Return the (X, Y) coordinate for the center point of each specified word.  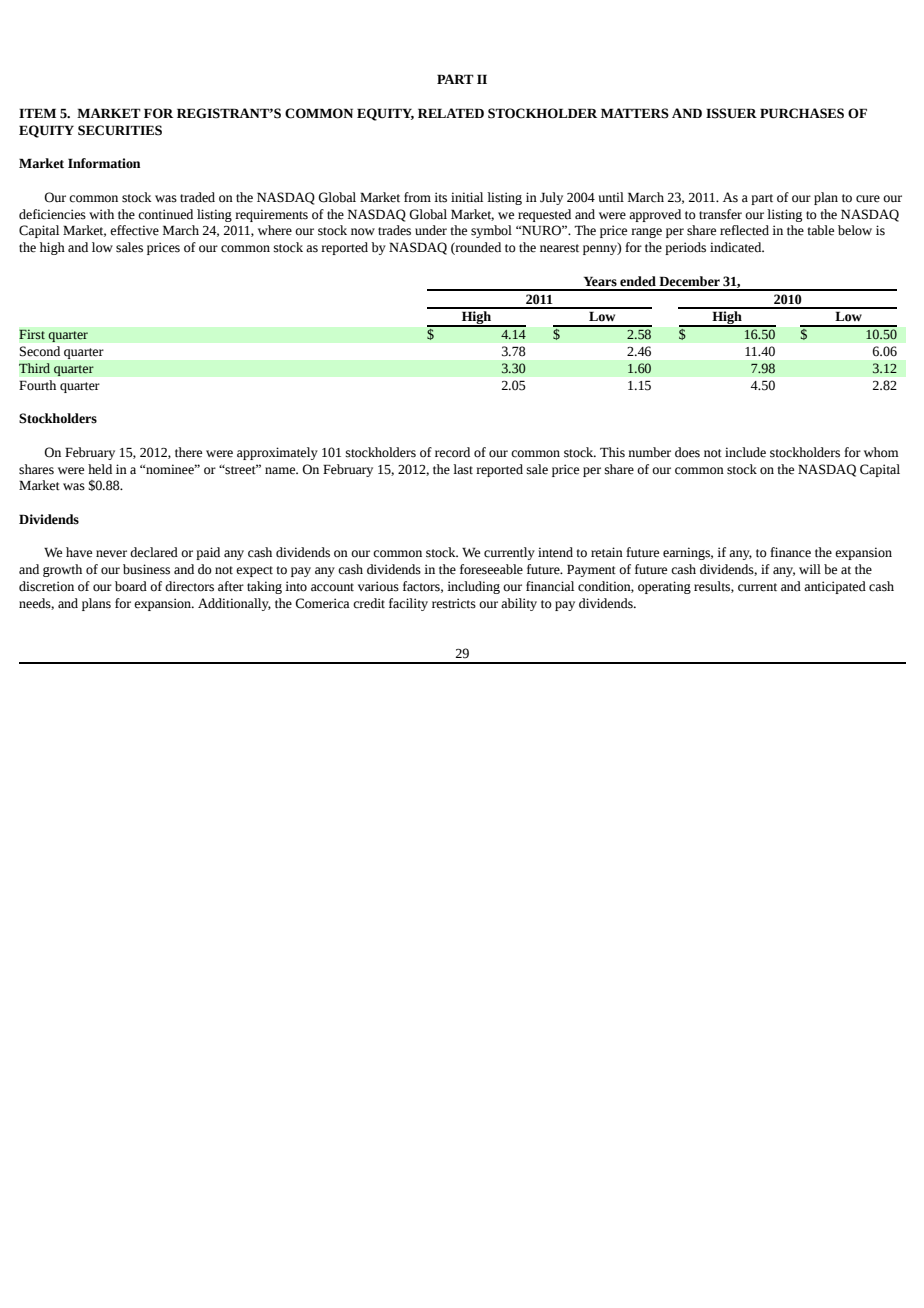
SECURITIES (120, 130)
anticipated (835, 587)
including (473, 587)
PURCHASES (802, 113)
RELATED (451, 113)
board (131, 586)
